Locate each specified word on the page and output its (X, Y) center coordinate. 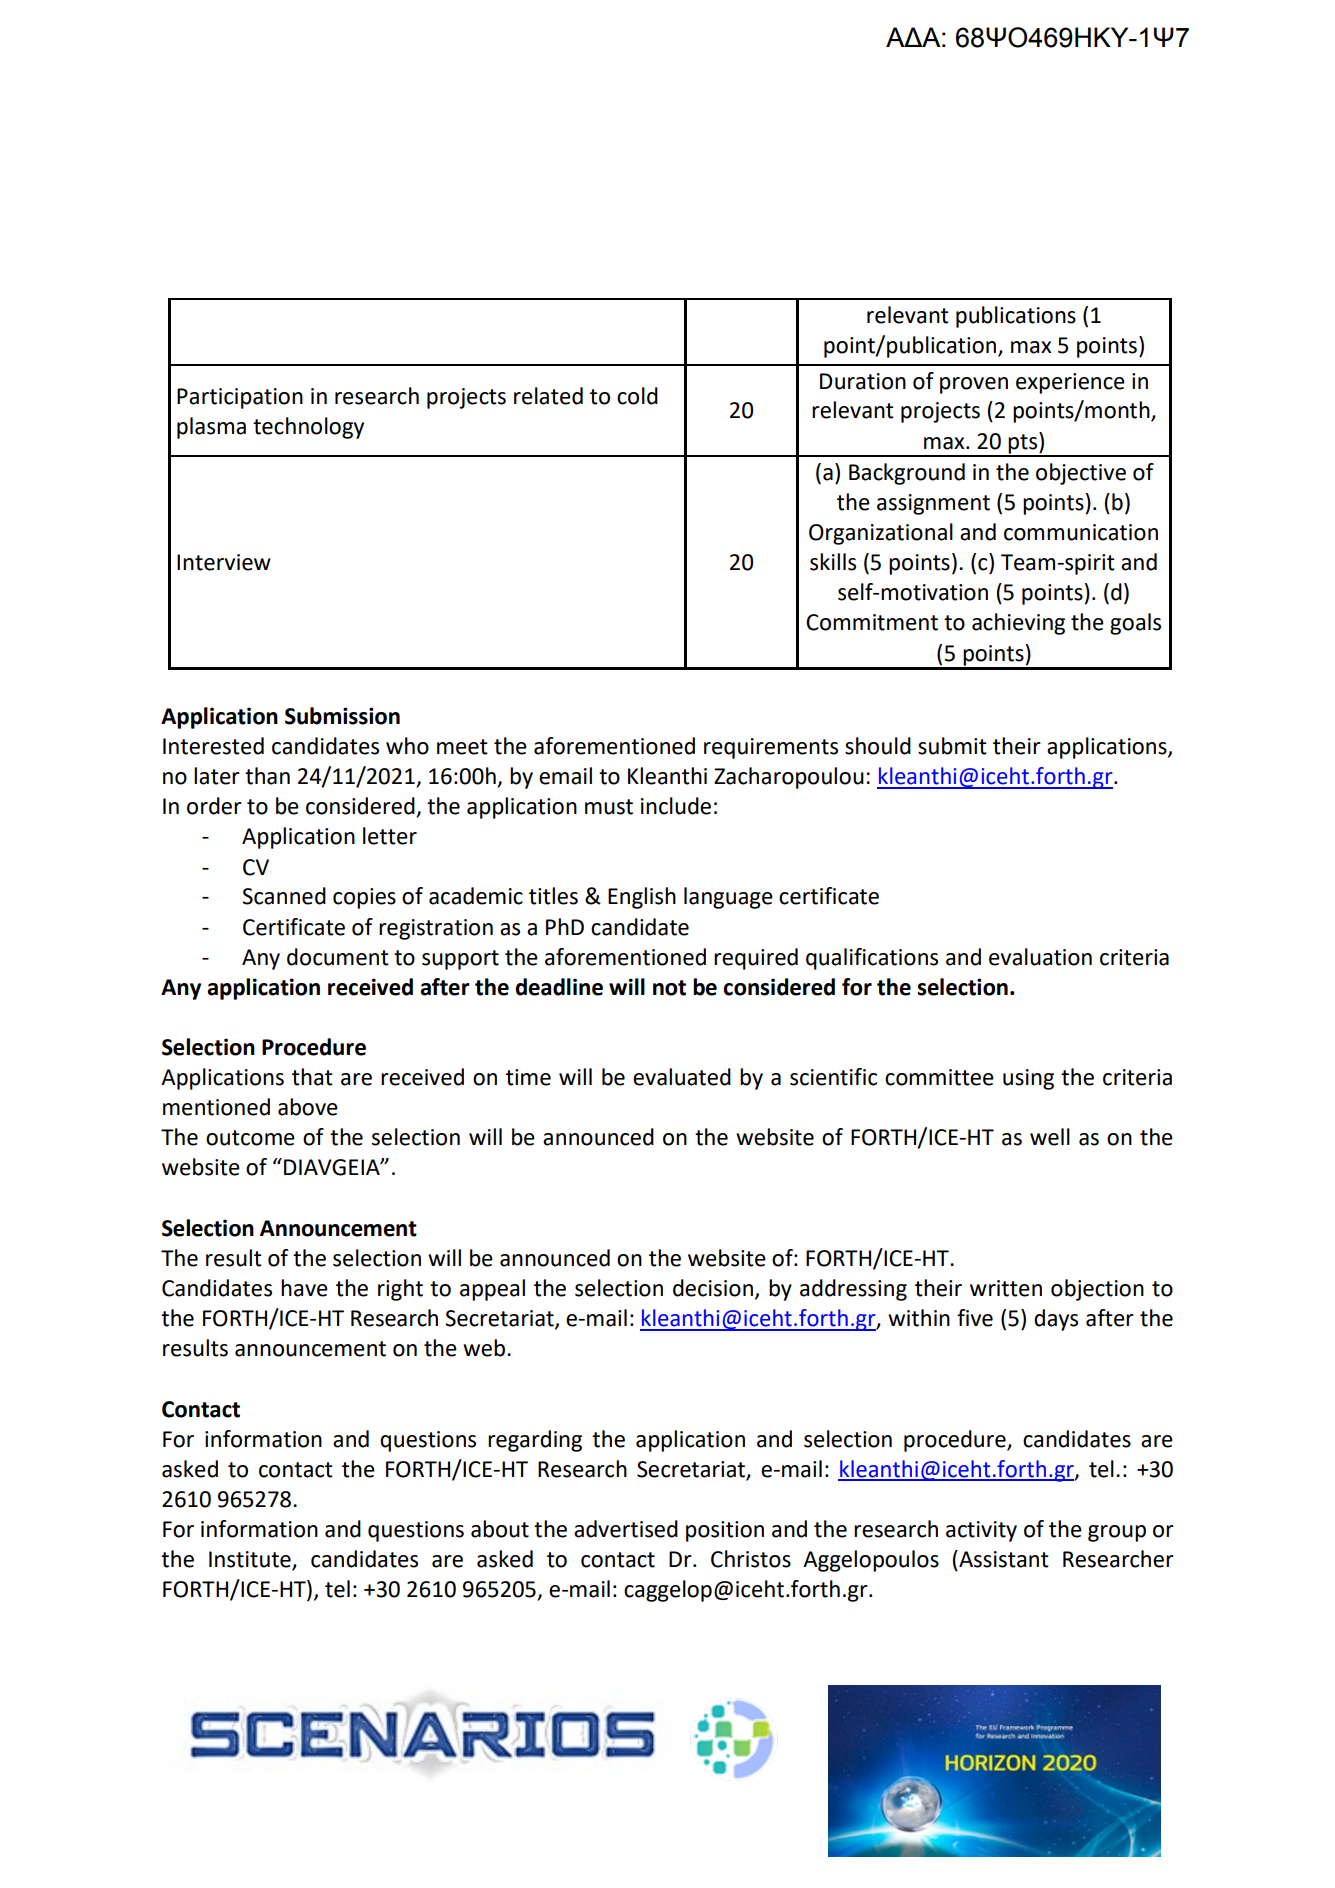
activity (981, 1531)
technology (308, 428)
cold (637, 396)
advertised (626, 1529)
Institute (251, 1560)
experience (1070, 383)
